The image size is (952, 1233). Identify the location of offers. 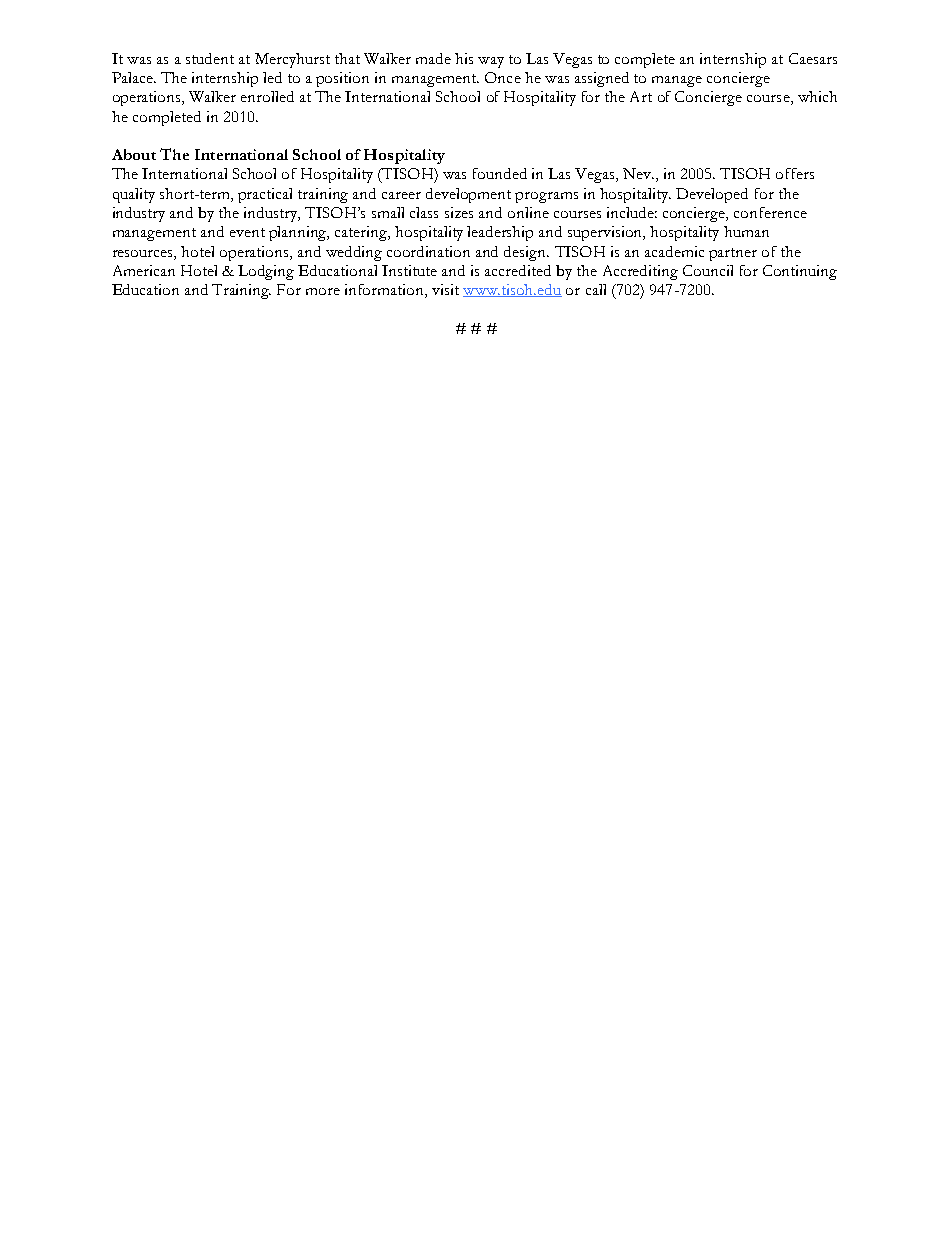
(795, 173).
